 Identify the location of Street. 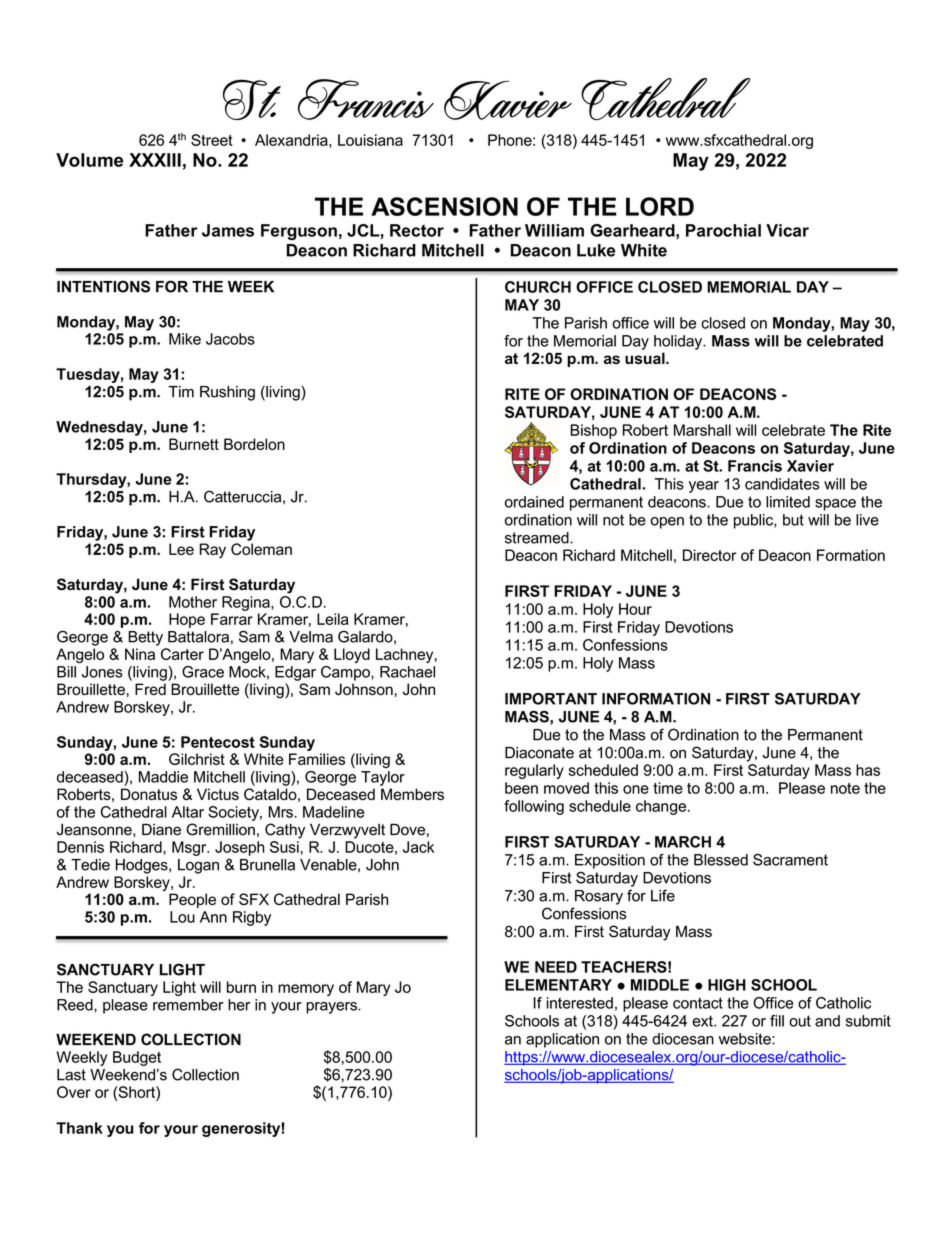
(212, 140).
